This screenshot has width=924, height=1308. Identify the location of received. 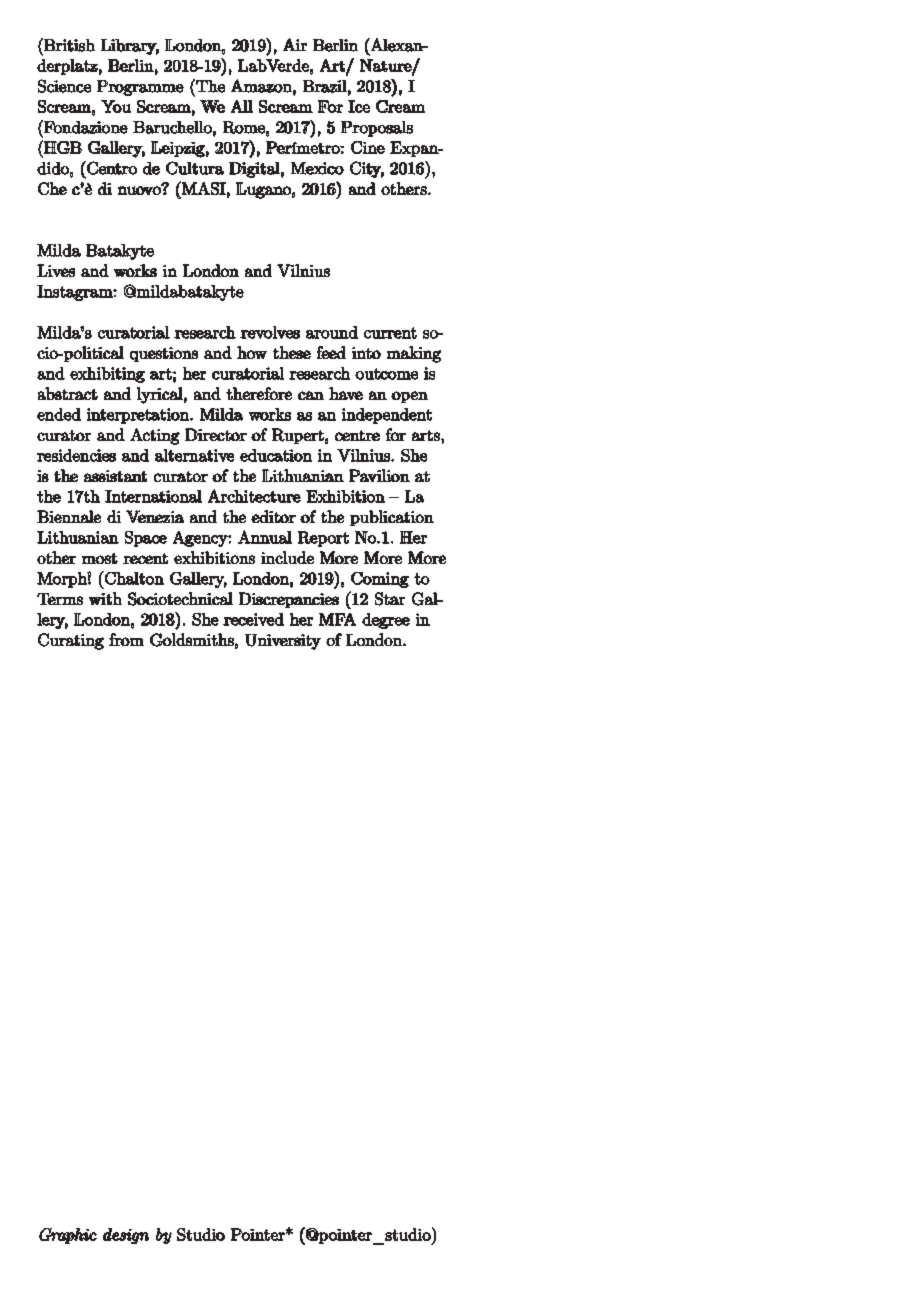
(253, 619).
